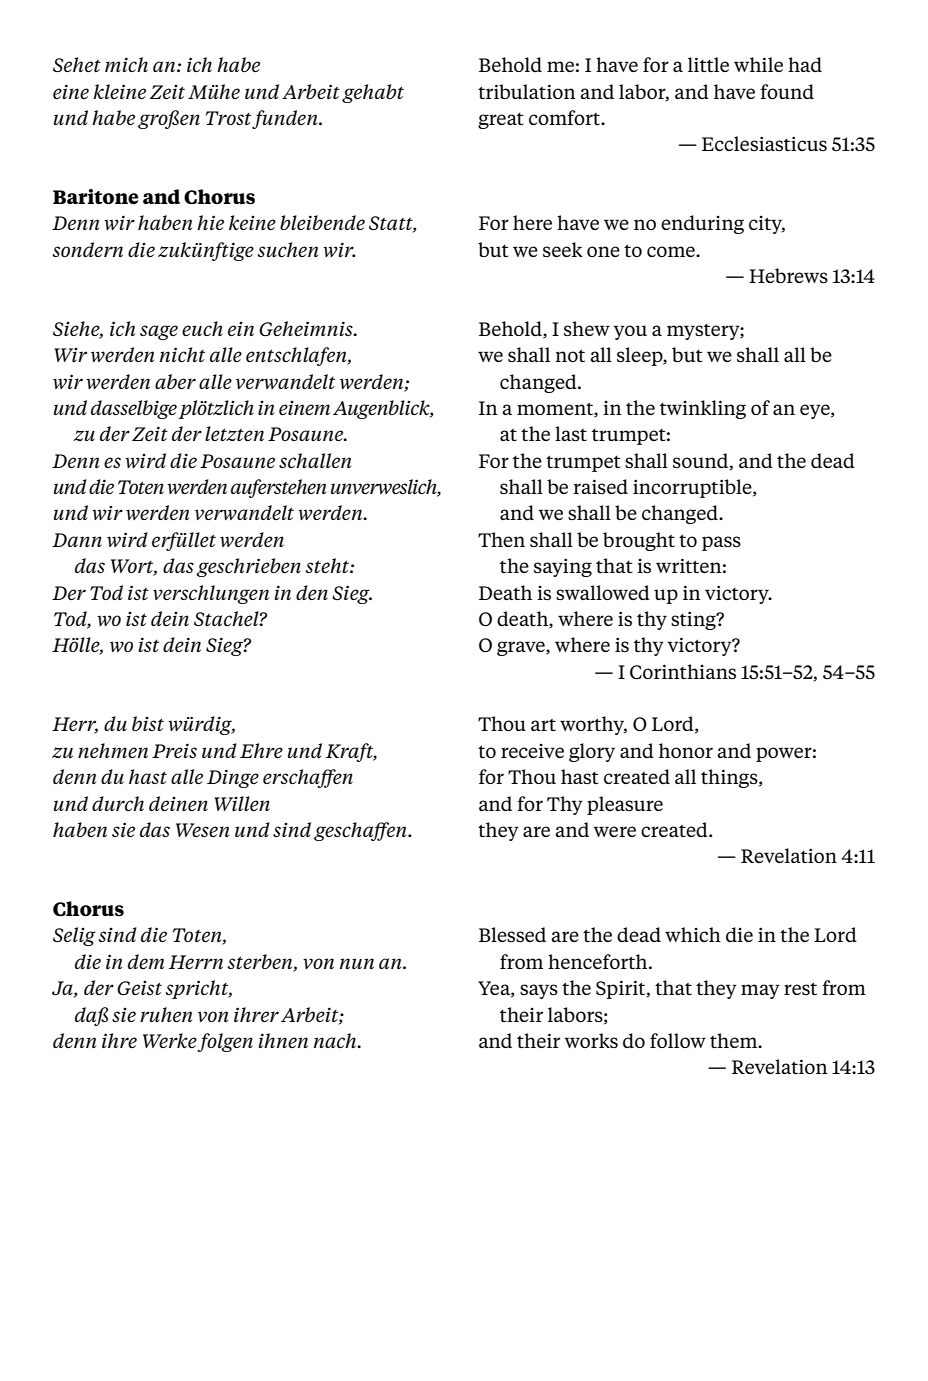 Image resolution: width=928 pixels, height=1381 pixels. What do you see at coordinates (735, 1040) in the screenshot?
I see `them` at bounding box center [735, 1040].
